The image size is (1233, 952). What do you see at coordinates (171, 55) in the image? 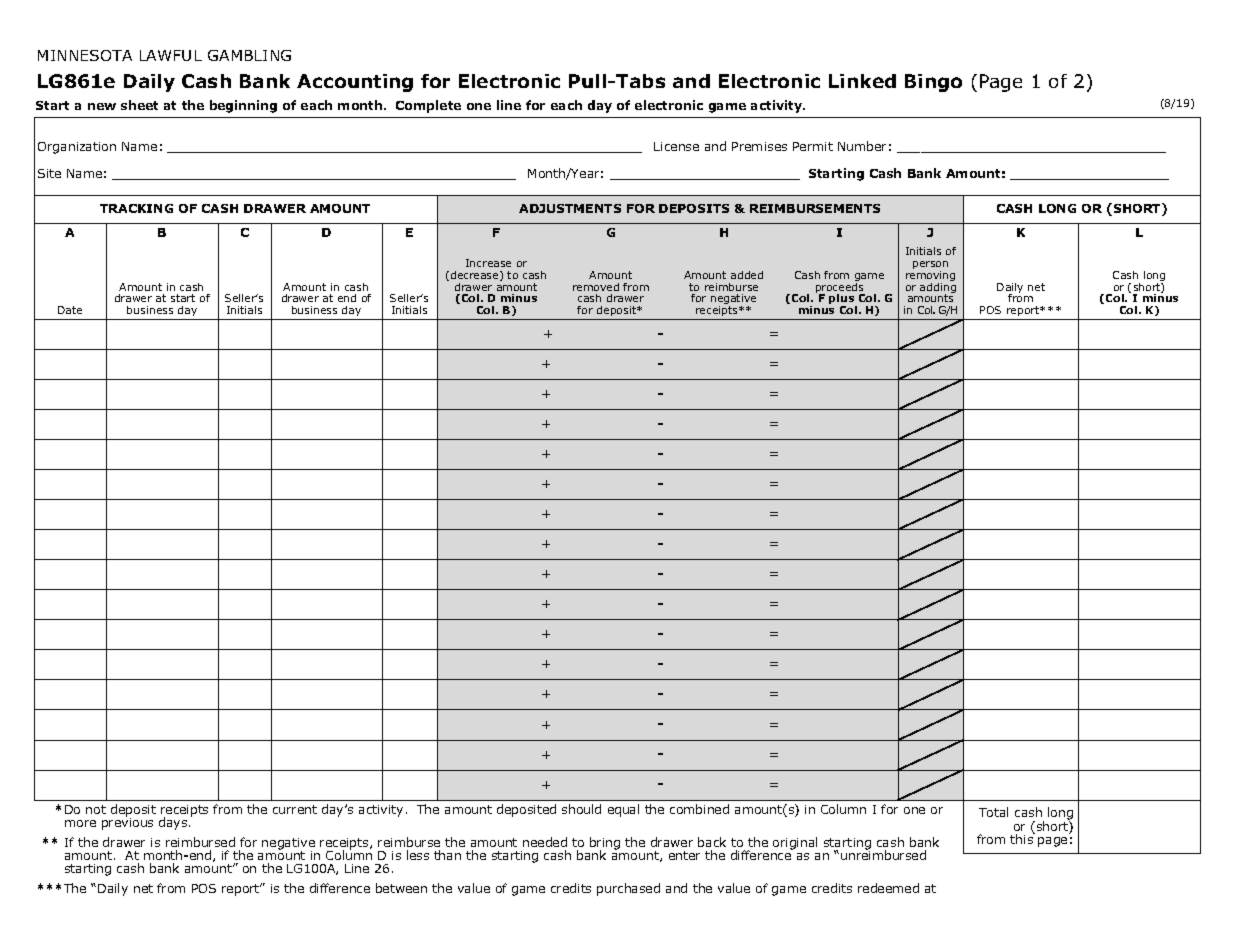
I see `LAWFUL` at bounding box center [171, 55].
